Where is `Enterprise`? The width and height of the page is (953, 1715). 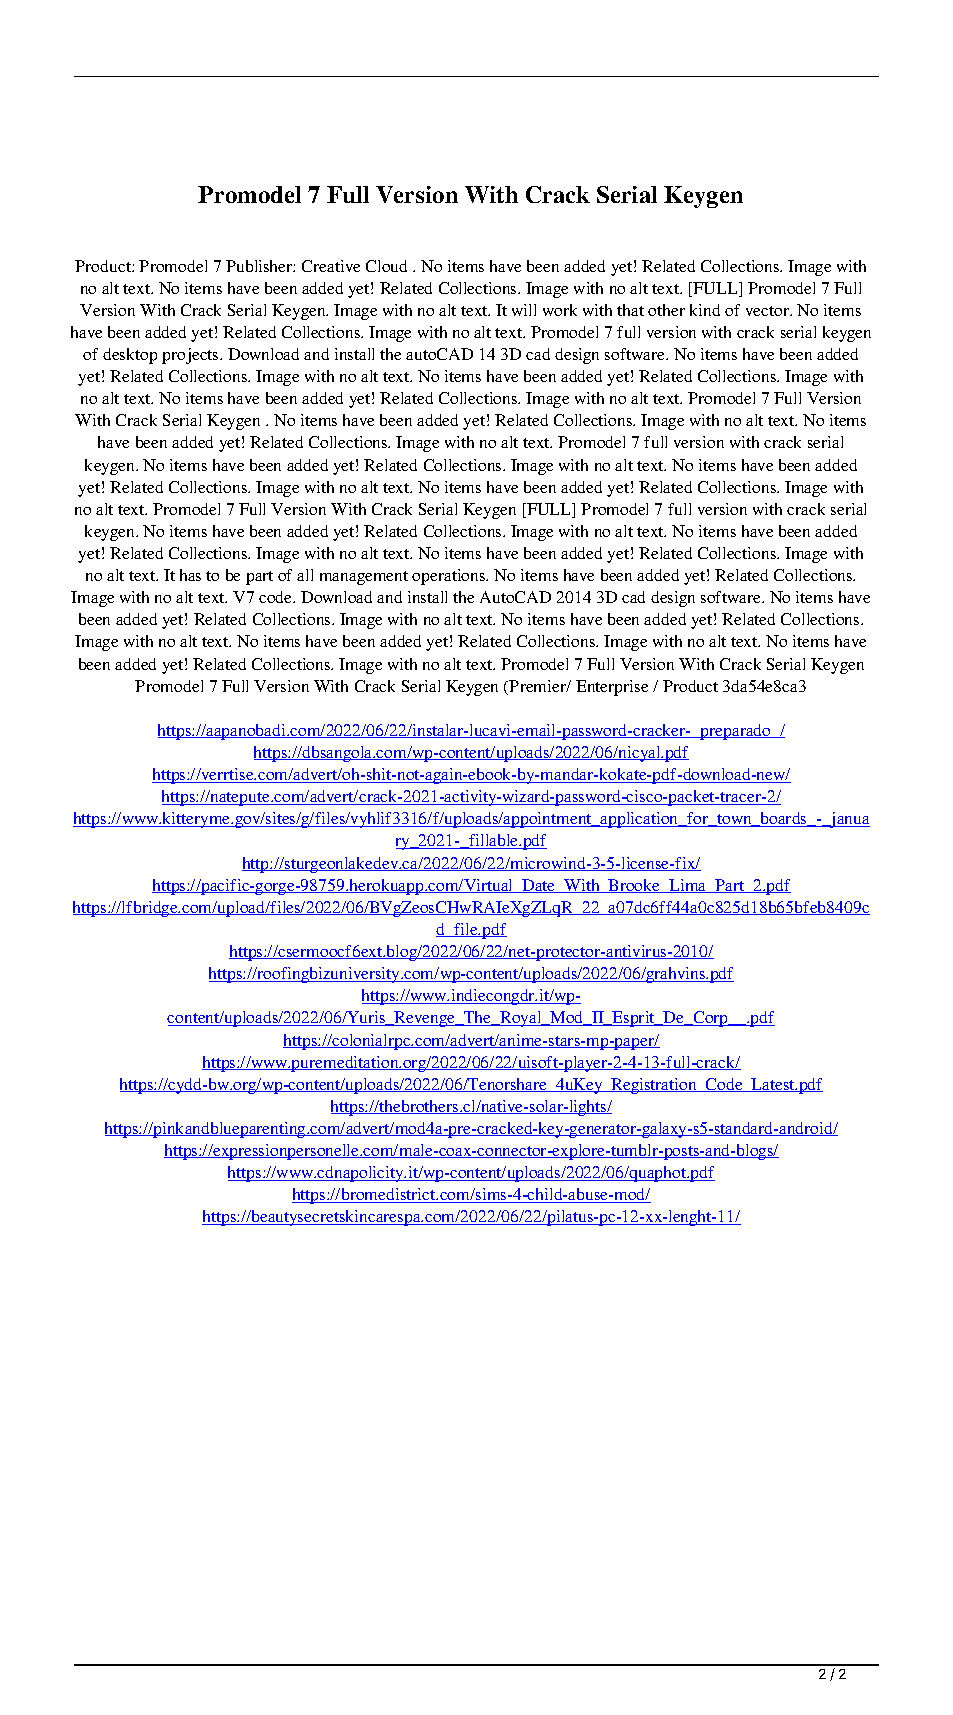 Enterprise is located at coordinates (612, 688).
